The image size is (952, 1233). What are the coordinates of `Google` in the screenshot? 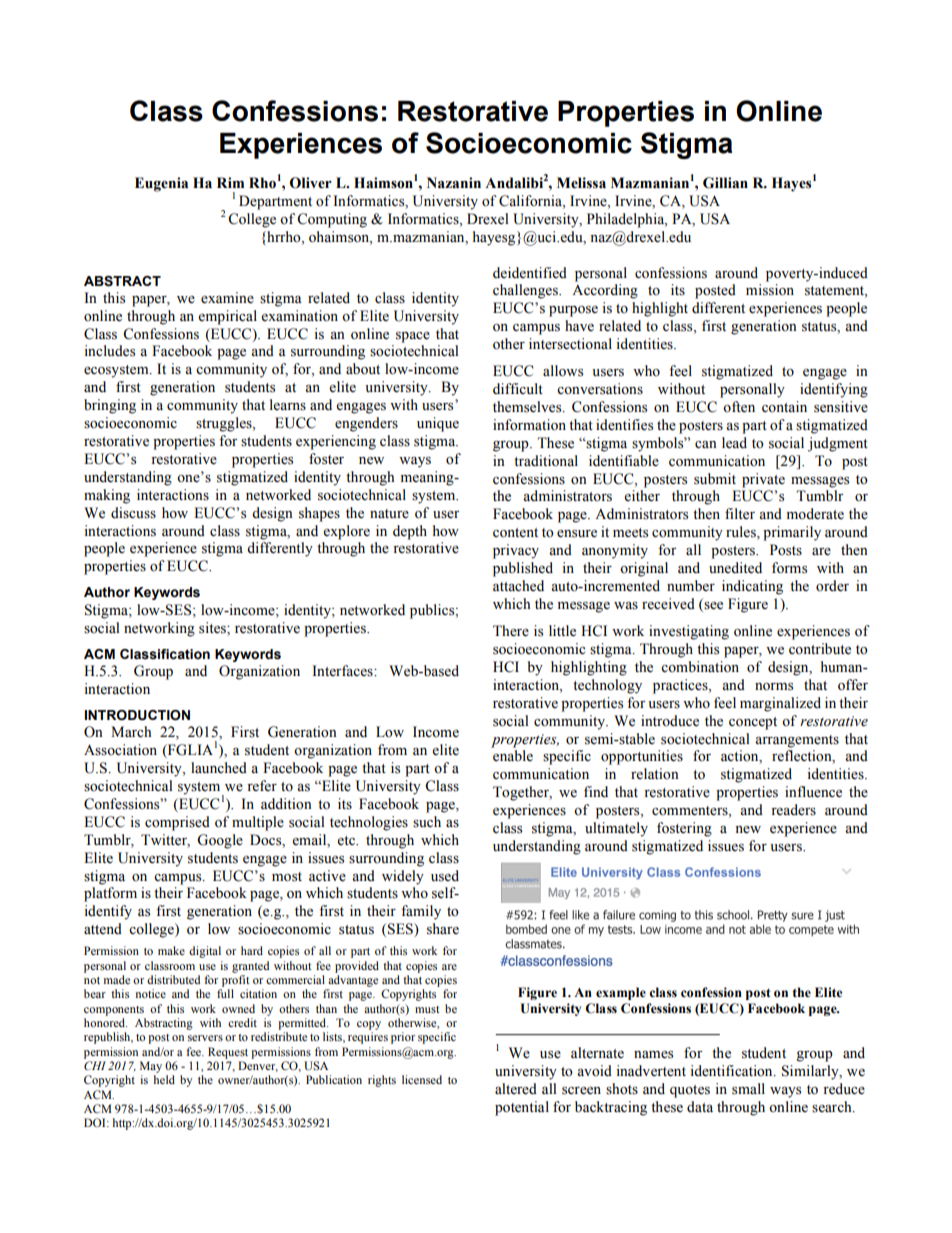 It's located at (220, 841).
